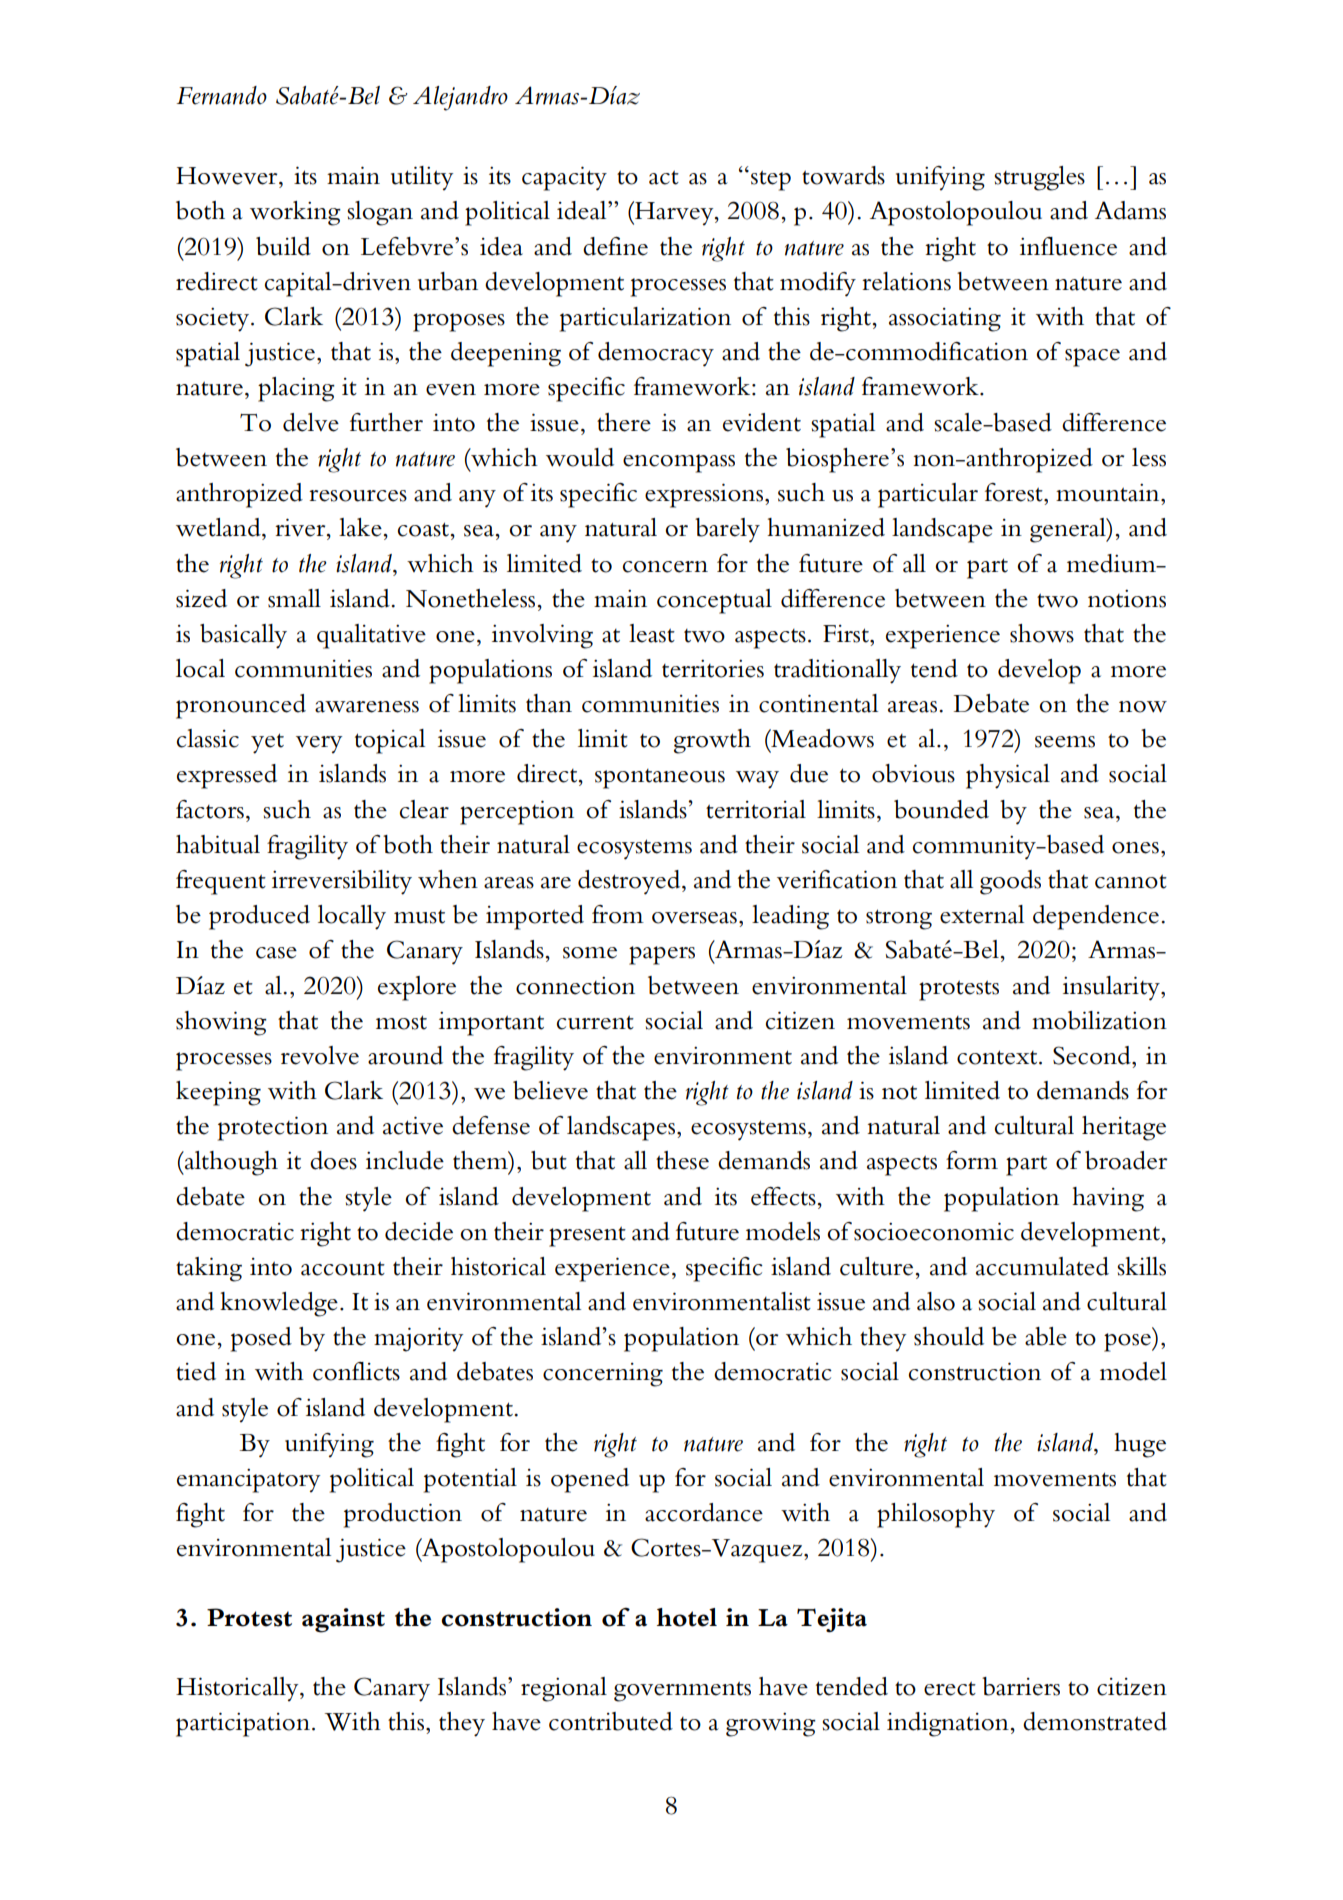 The image size is (1343, 1900). Describe the element at coordinates (342, 882) in the page. I see `irreversibility` at that location.
